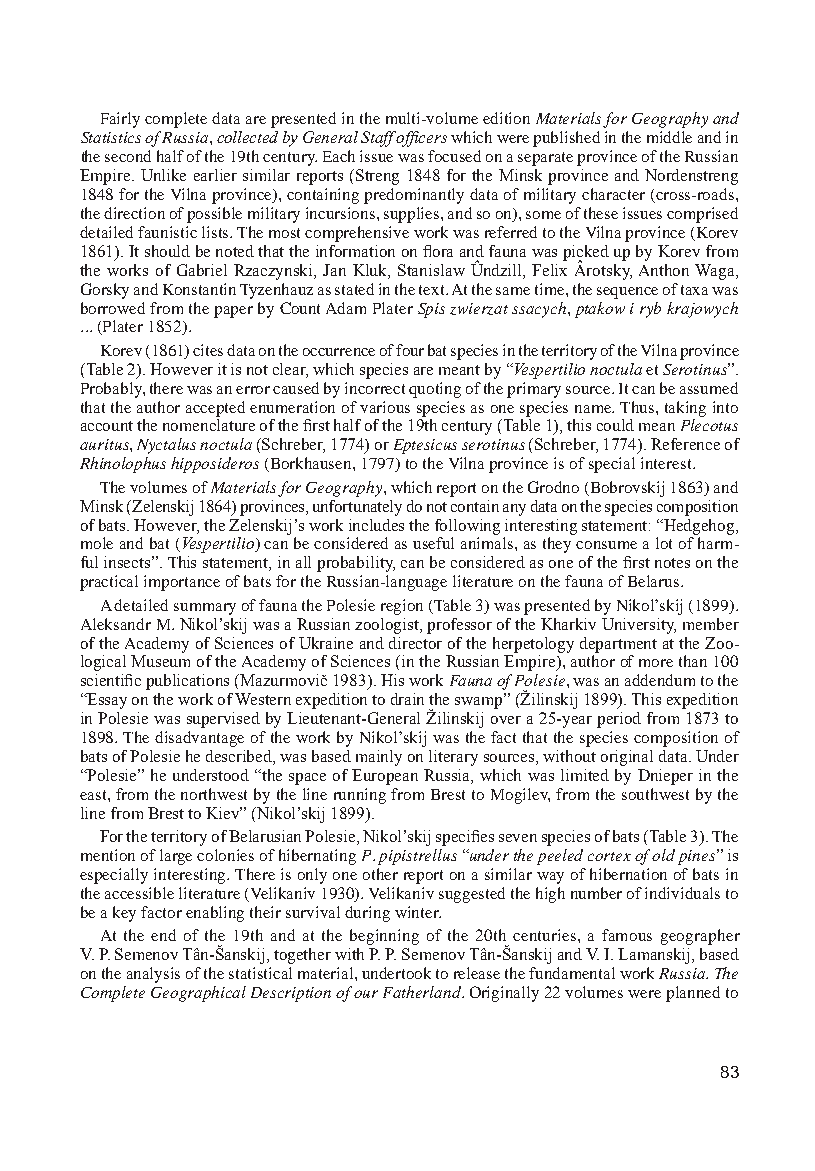 This image has width=815, height=1171. Describe the element at coordinates (407, 699) in the image. I see `drain` at that location.
